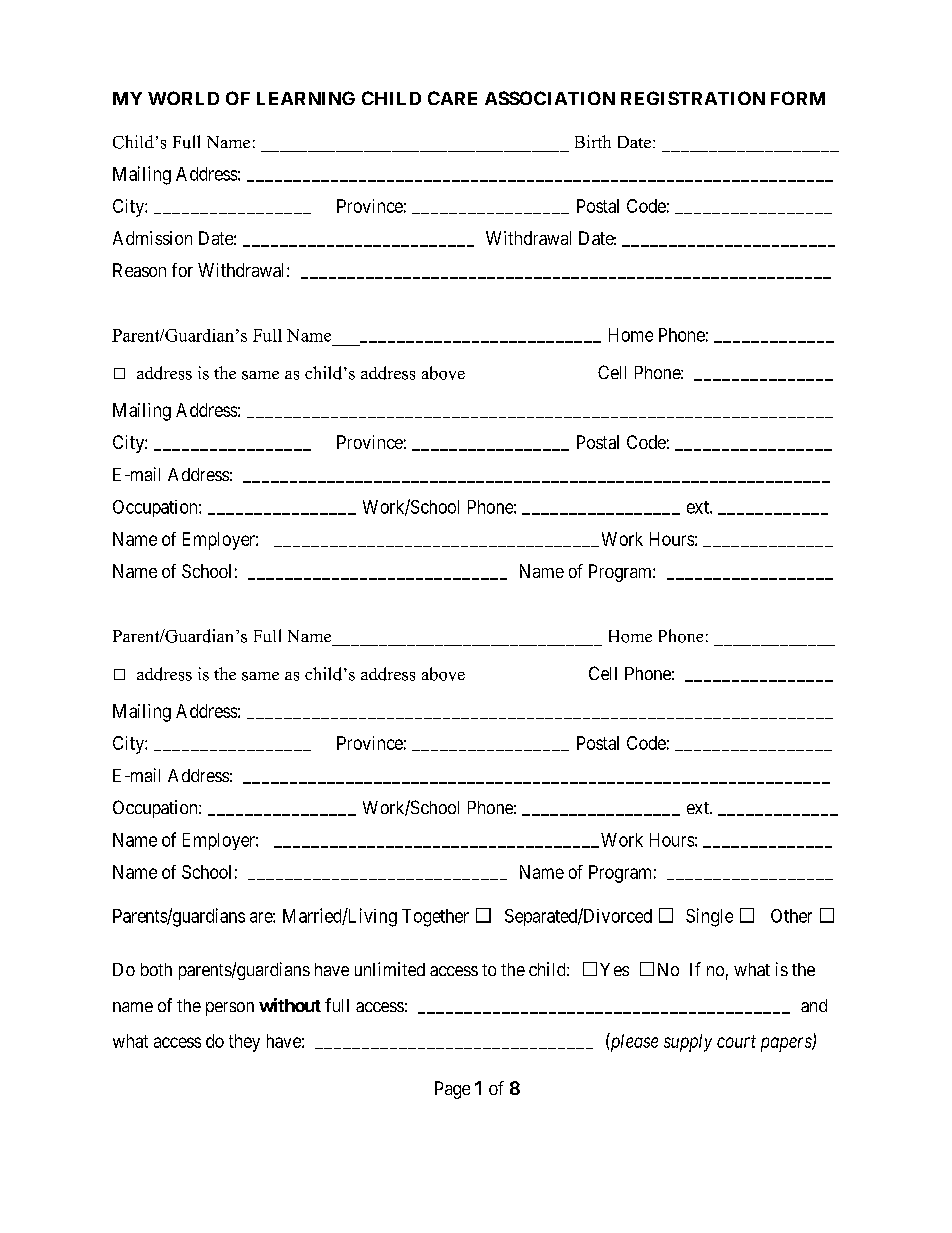  Describe the element at coordinates (156, 969) in the image. I see `both` at that location.
